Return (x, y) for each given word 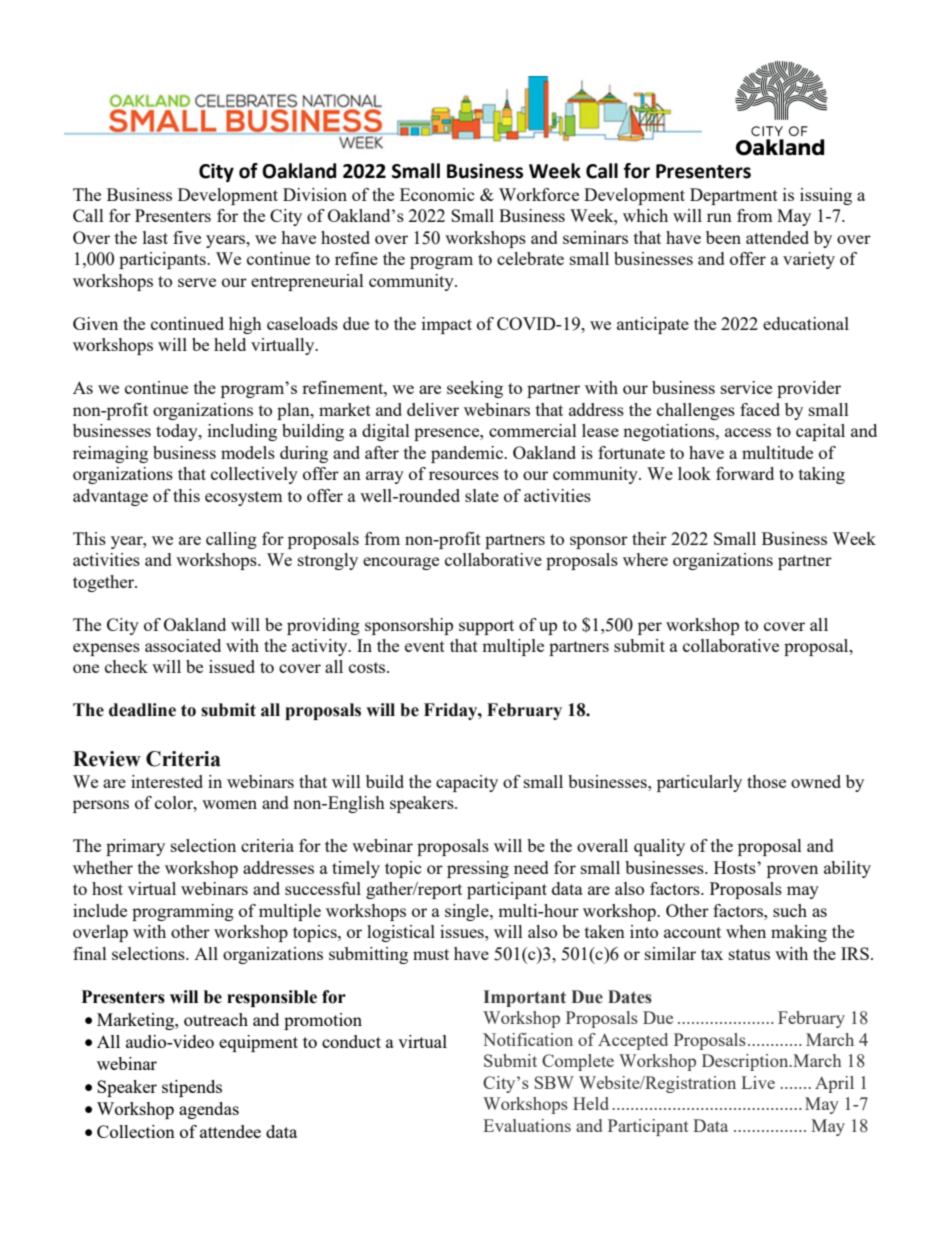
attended (777, 237)
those (766, 781)
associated (183, 645)
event (425, 646)
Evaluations (527, 1125)
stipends (192, 1088)
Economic (437, 194)
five (187, 237)
